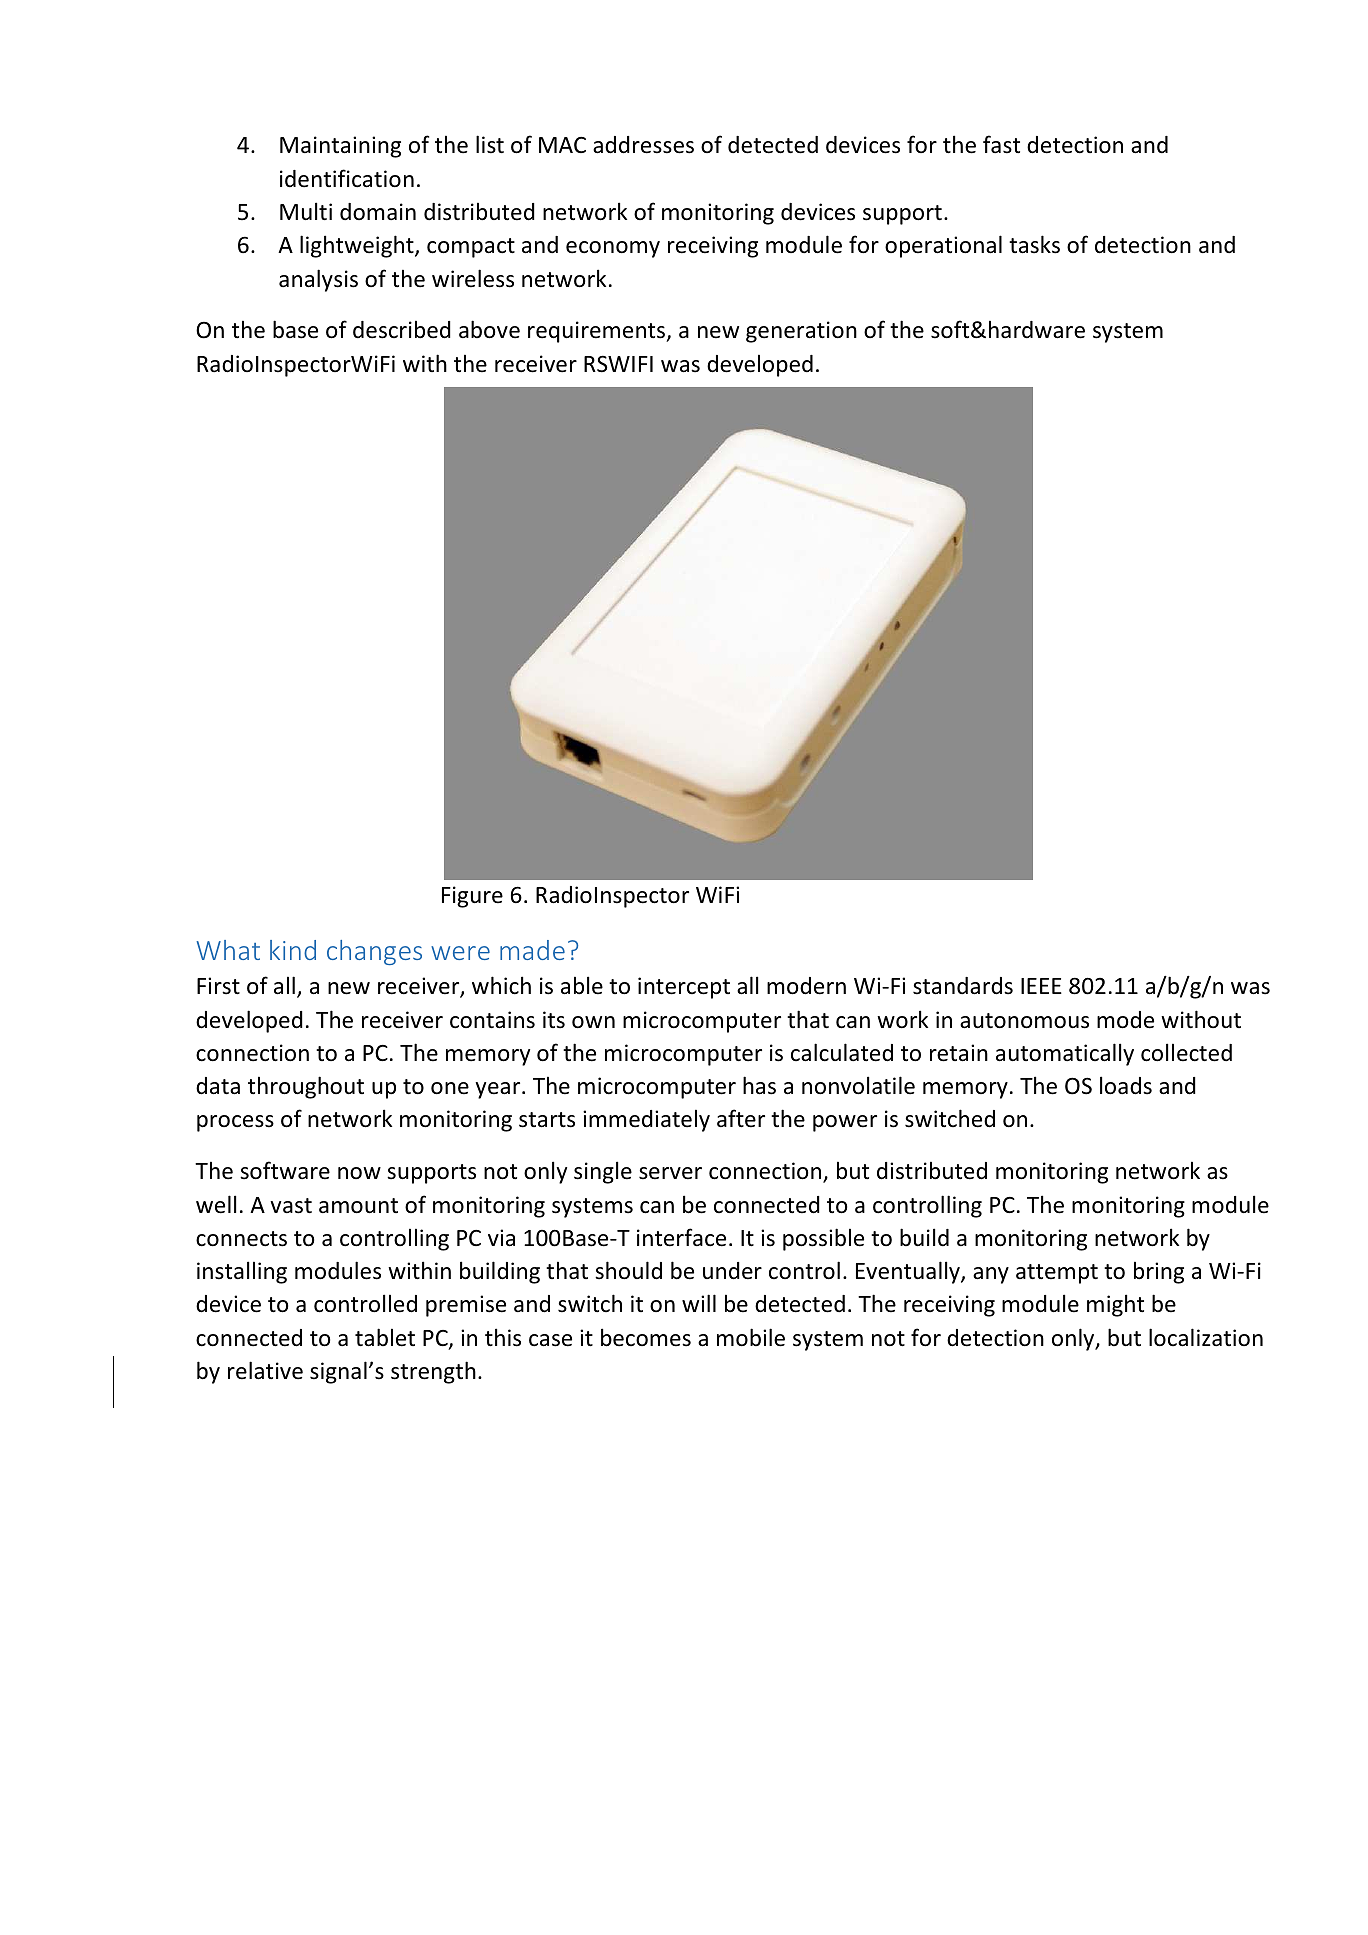 The image size is (1368, 1935). Describe the element at coordinates (1001, 144) in the image. I see `fast` at that location.
